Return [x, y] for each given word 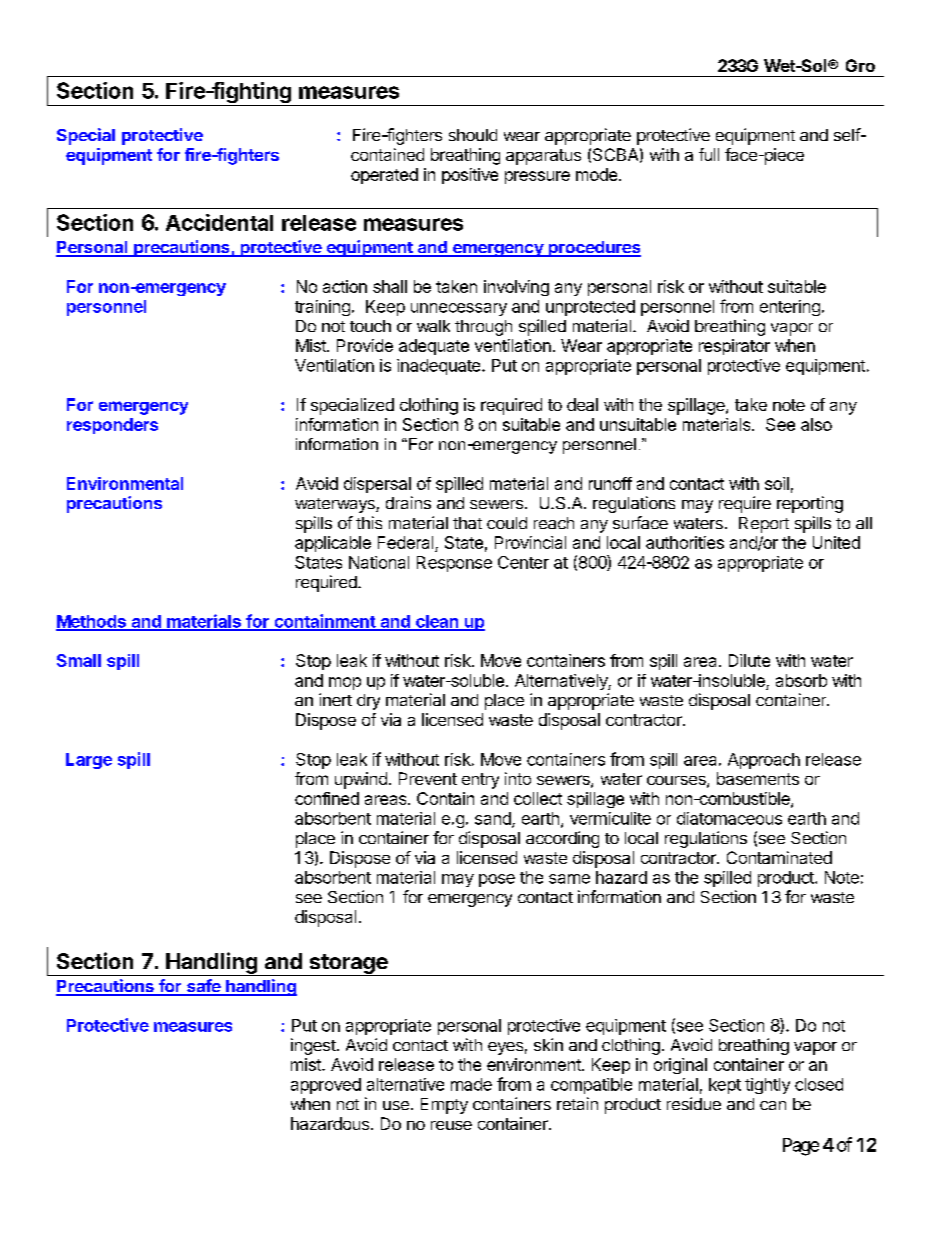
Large [89, 761]
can [773, 1105]
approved [326, 1086]
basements [758, 778]
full [709, 154]
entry [480, 781]
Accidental [219, 222]
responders [112, 426]
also [816, 424]
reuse [451, 1125]
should [473, 135]
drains [408, 502]
